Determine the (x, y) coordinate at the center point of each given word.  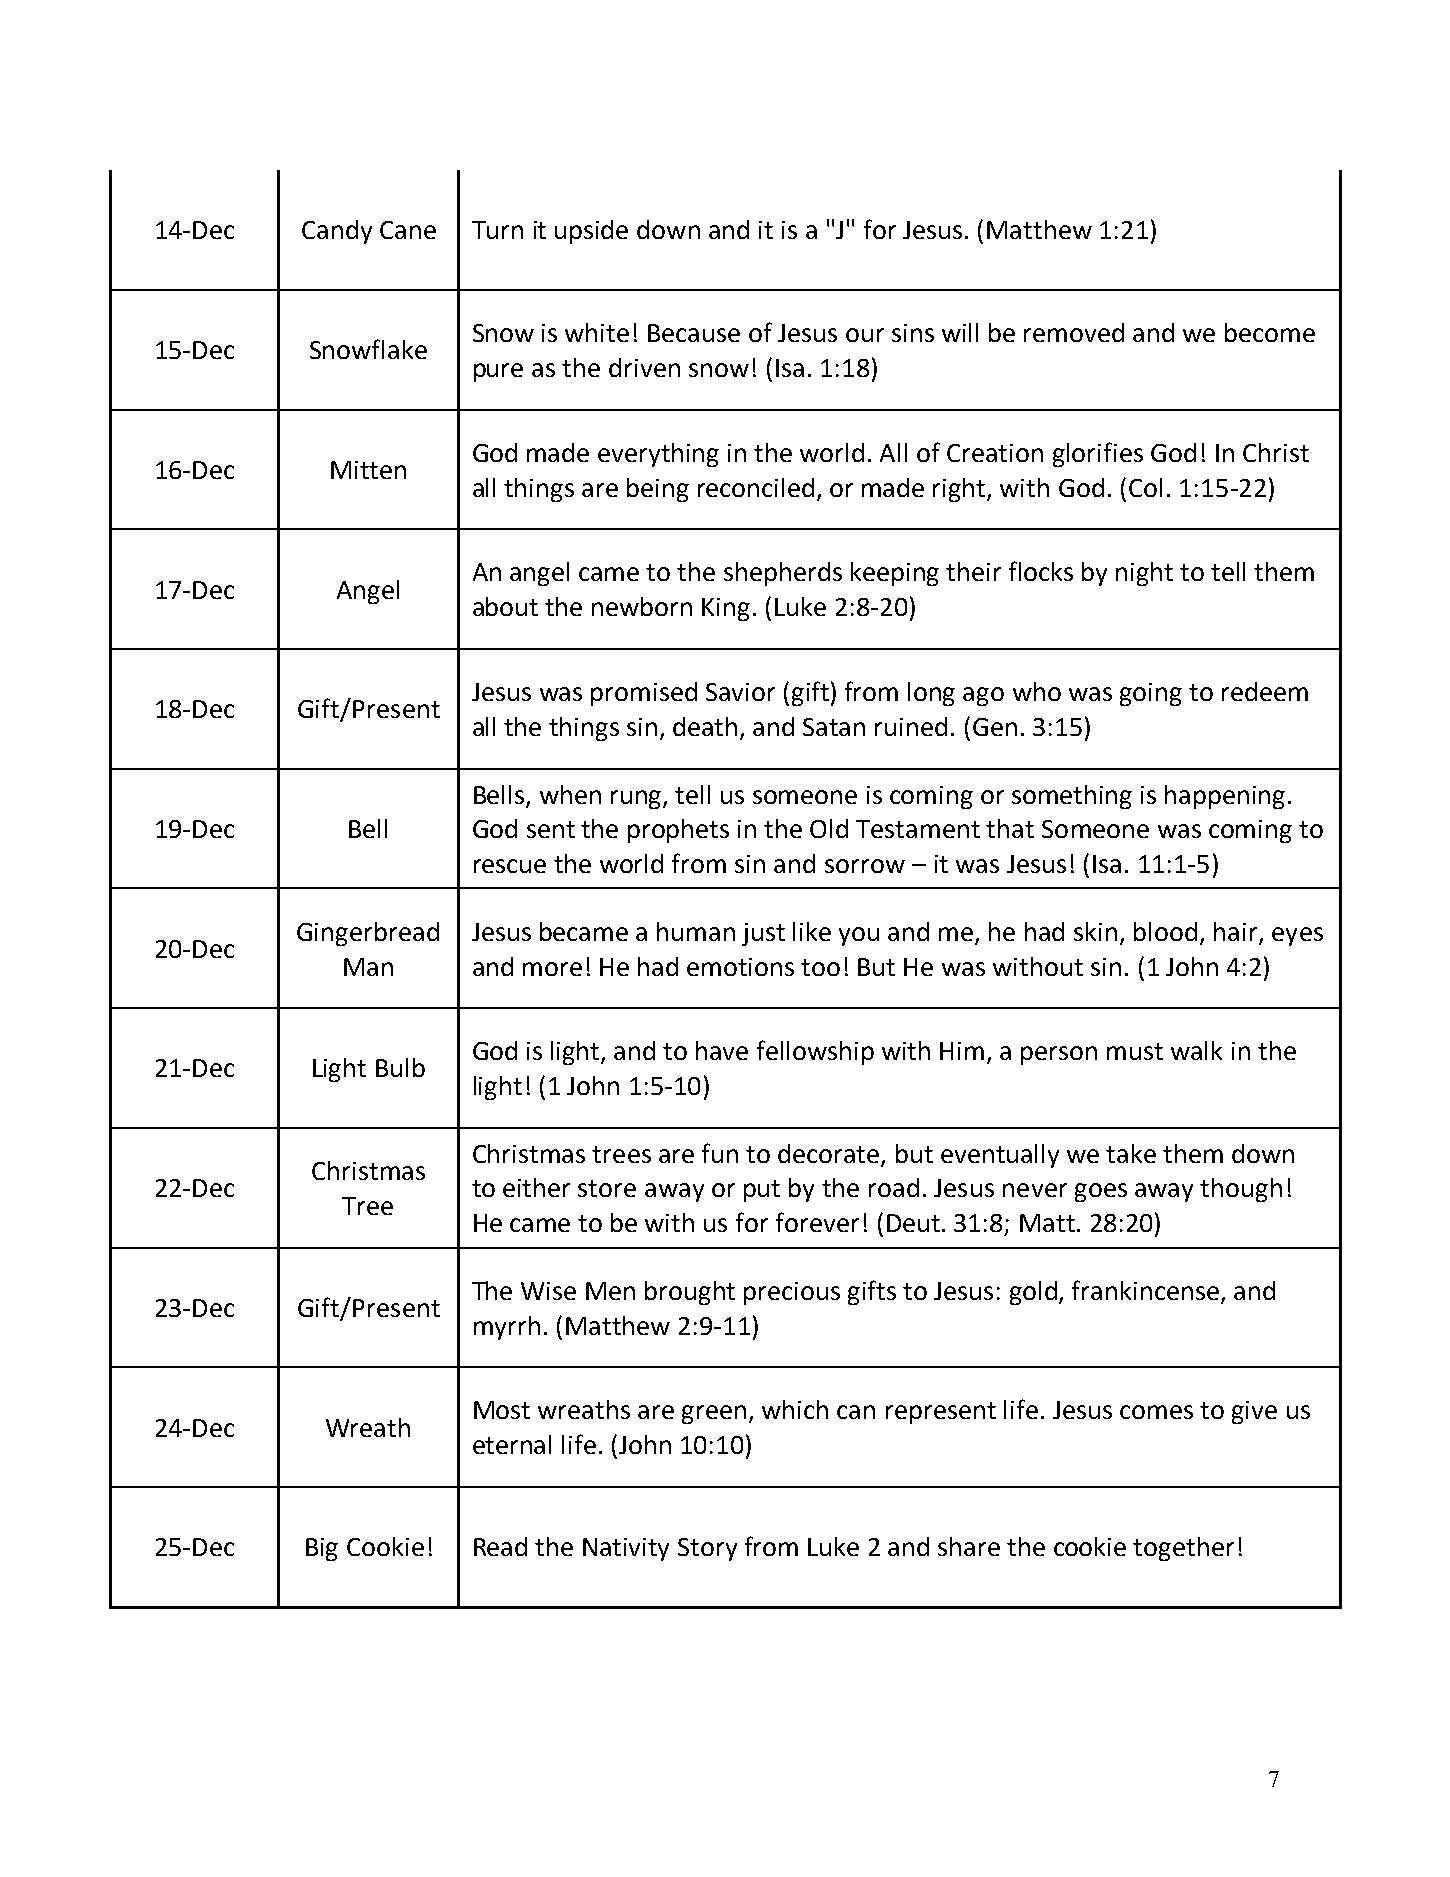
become (1270, 332)
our (865, 335)
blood (1165, 931)
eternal (512, 1444)
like (812, 931)
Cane (408, 230)
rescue (510, 866)
